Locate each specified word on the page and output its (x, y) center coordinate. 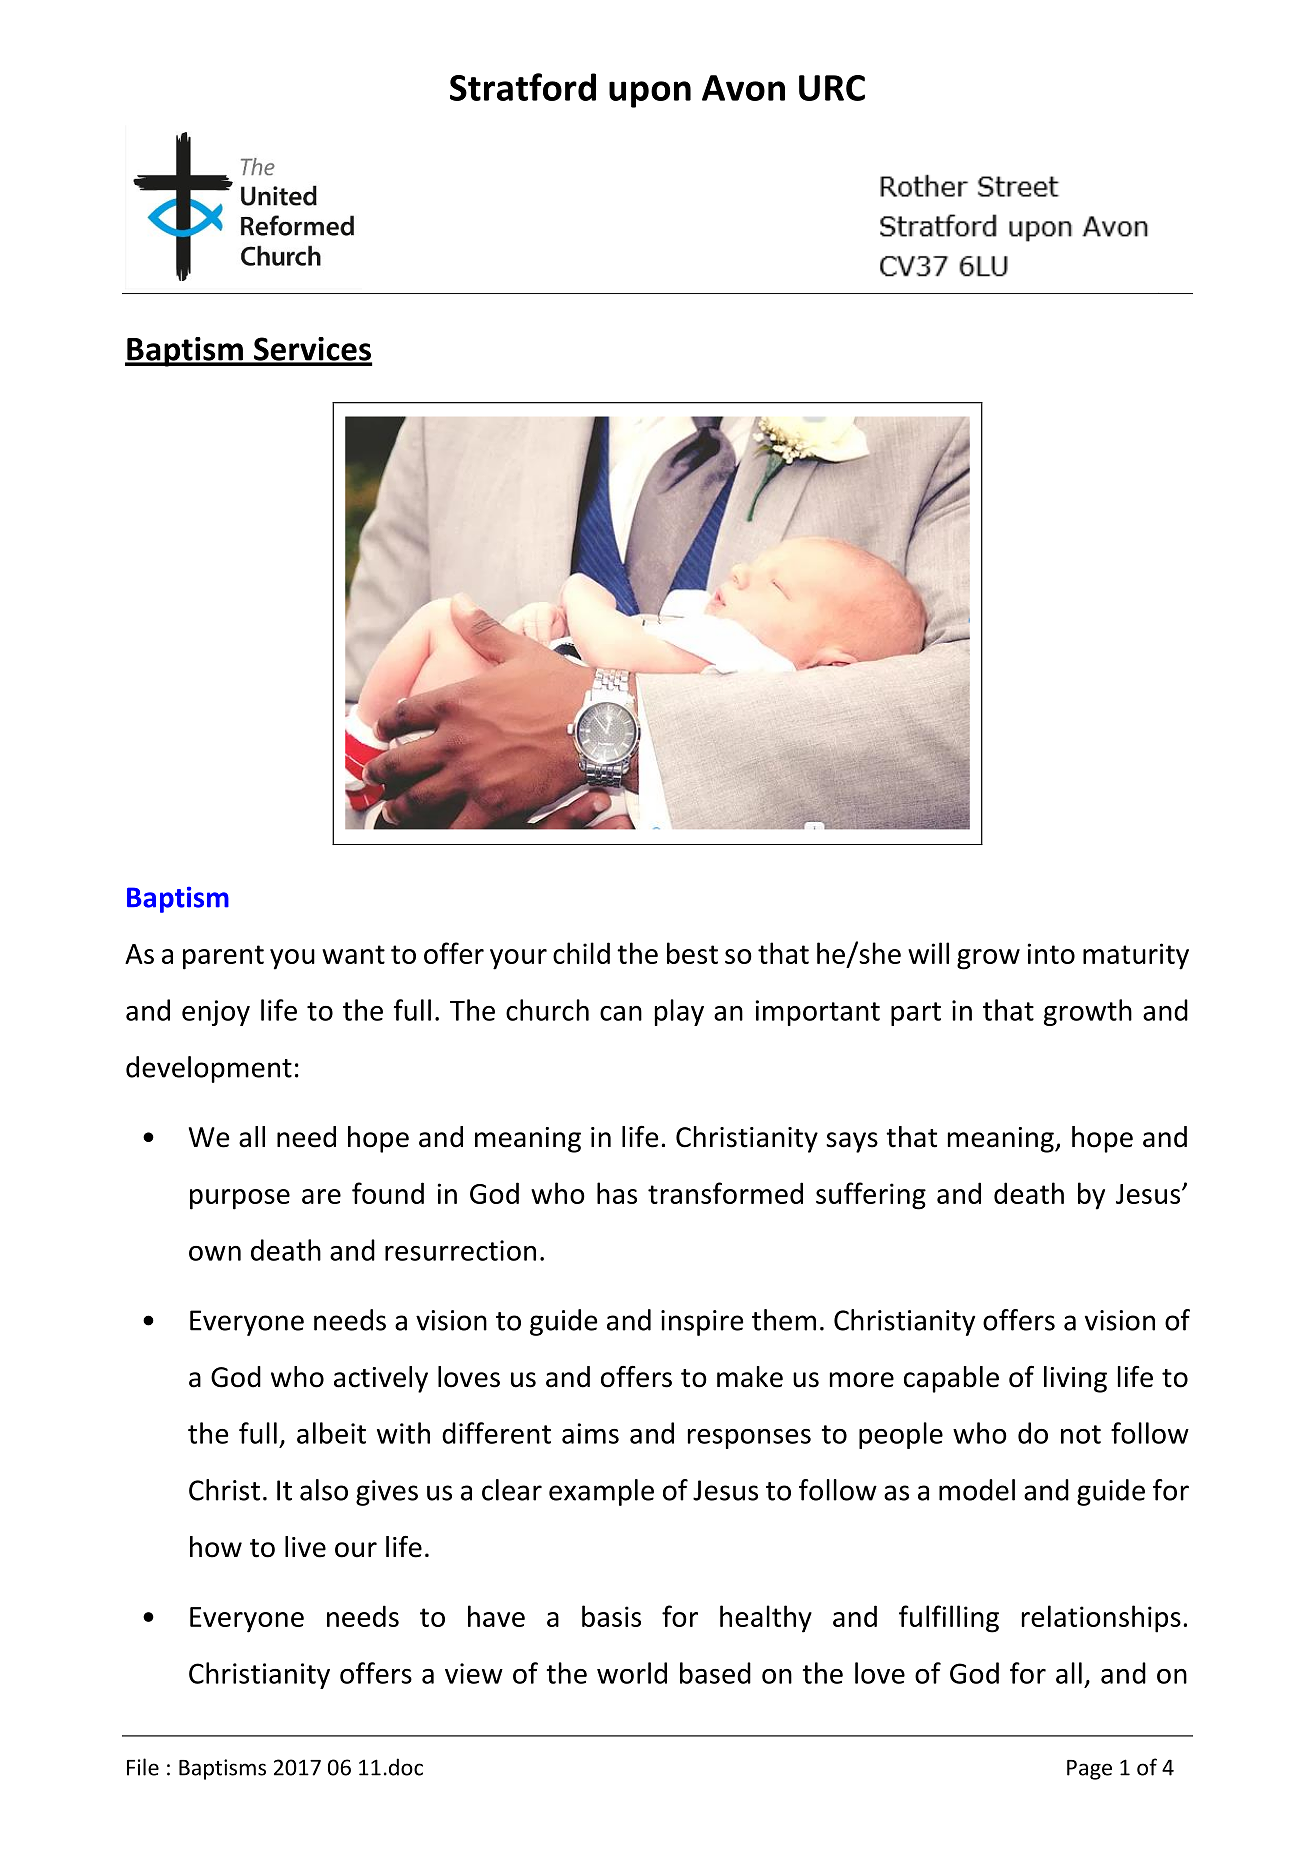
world (632, 1673)
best (692, 953)
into (1051, 953)
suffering (871, 1196)
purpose (240, 1199)
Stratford (523, 87)
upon (650, 94)
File (143, 1767)
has (617, 1193)
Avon (743, 88)
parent (223, 957)
